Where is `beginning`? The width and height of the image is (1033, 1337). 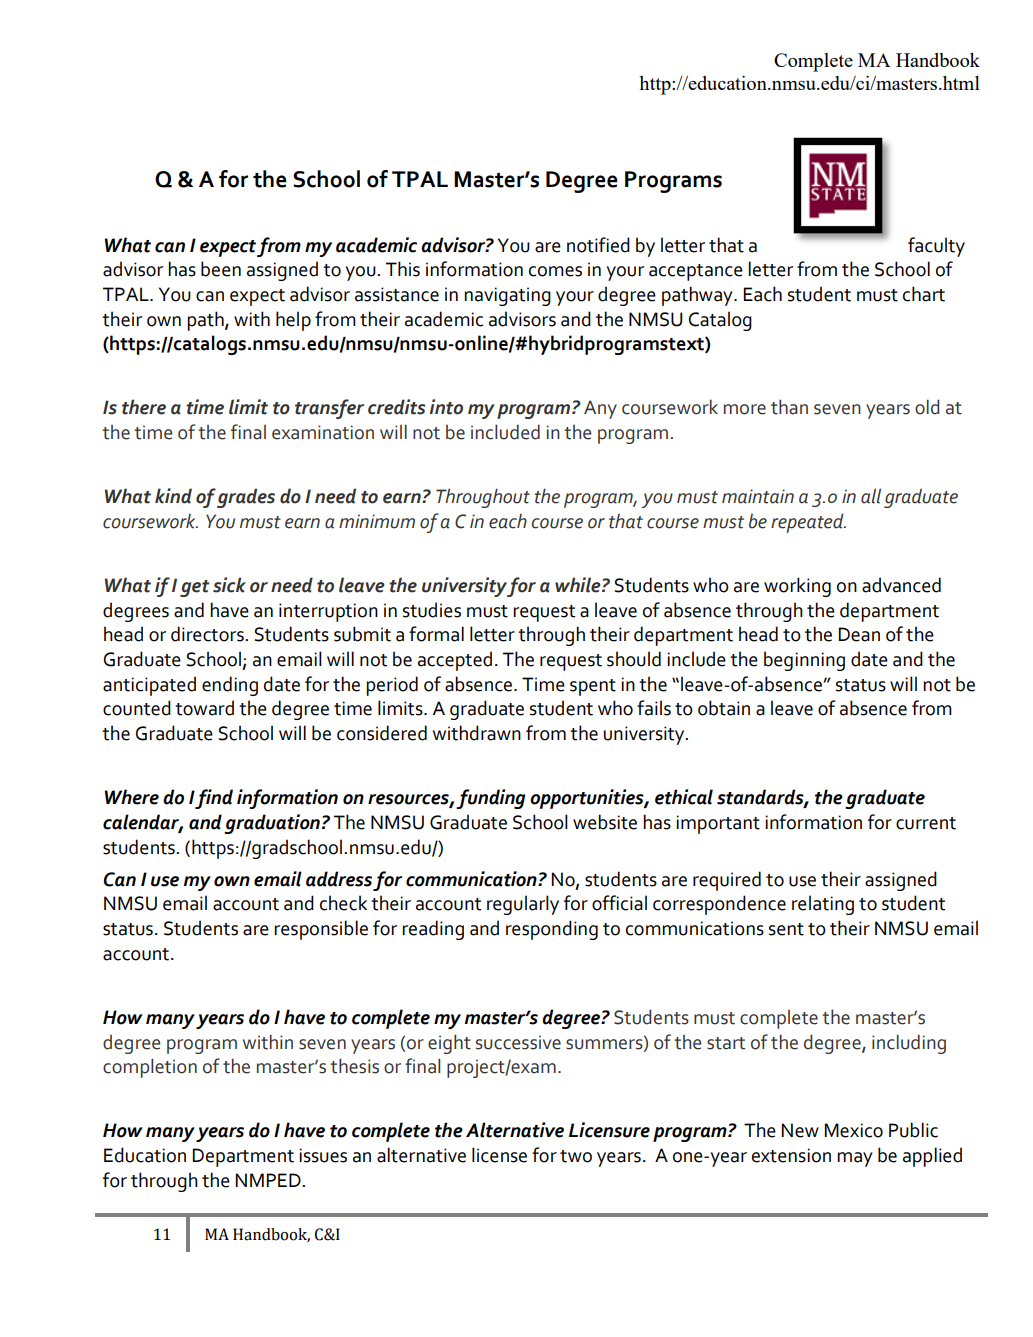
beginning is located at coordinates (804, 661).
